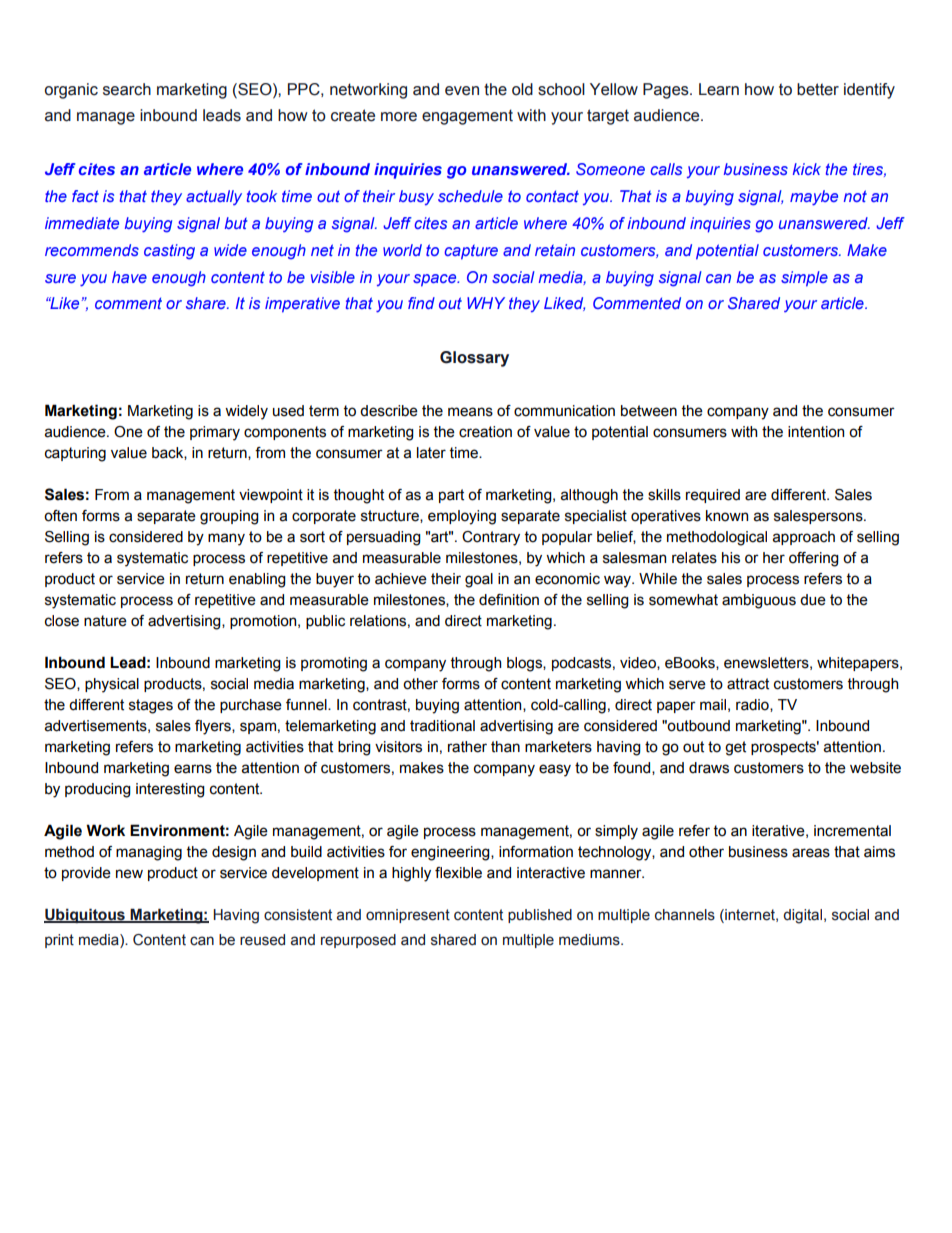 The width and height of the page is (952, 1233). Describe the element at coordinates (229, 517) in the page. I see `grouping` at that location.
